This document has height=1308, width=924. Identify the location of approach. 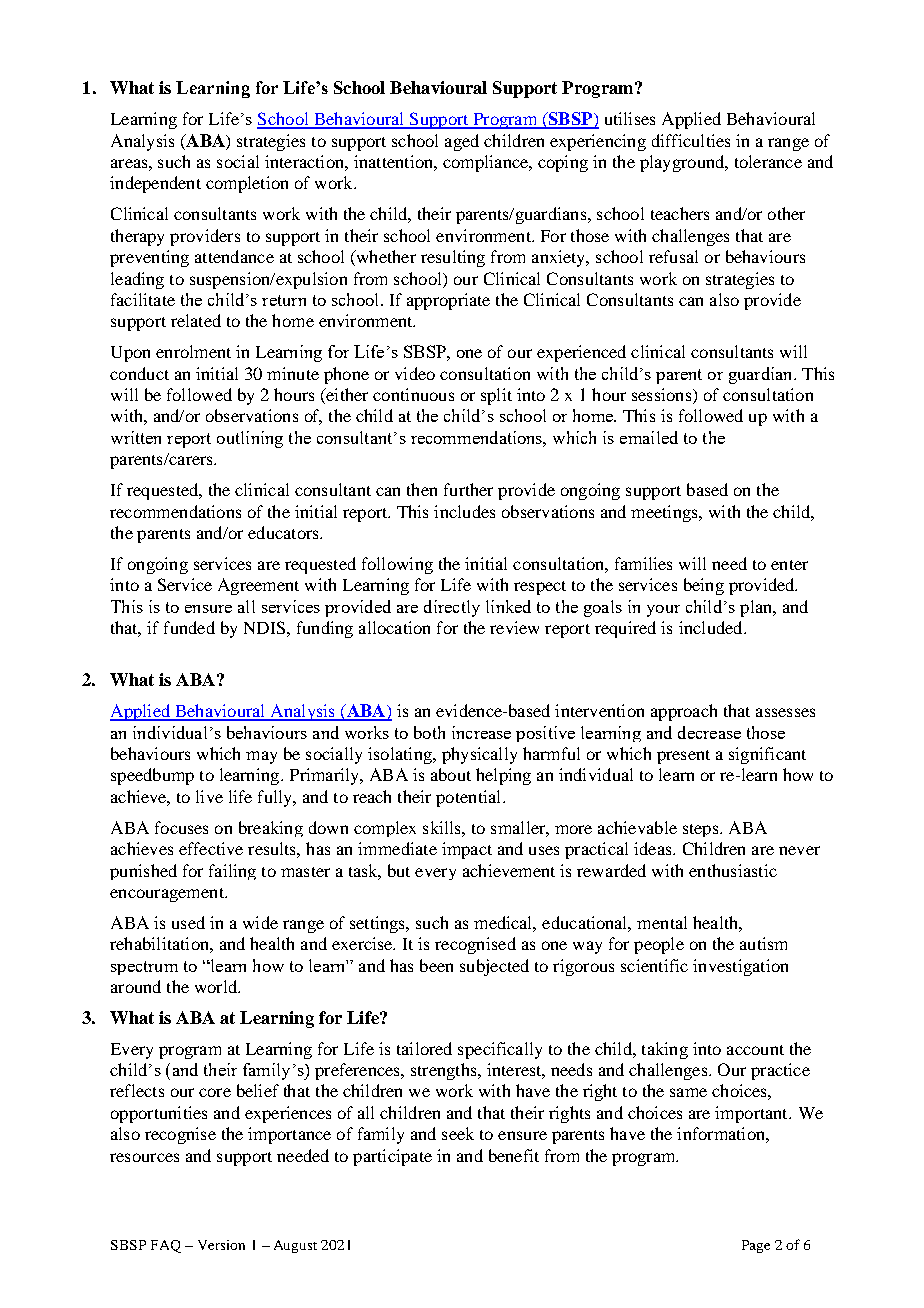
(684, 712).
